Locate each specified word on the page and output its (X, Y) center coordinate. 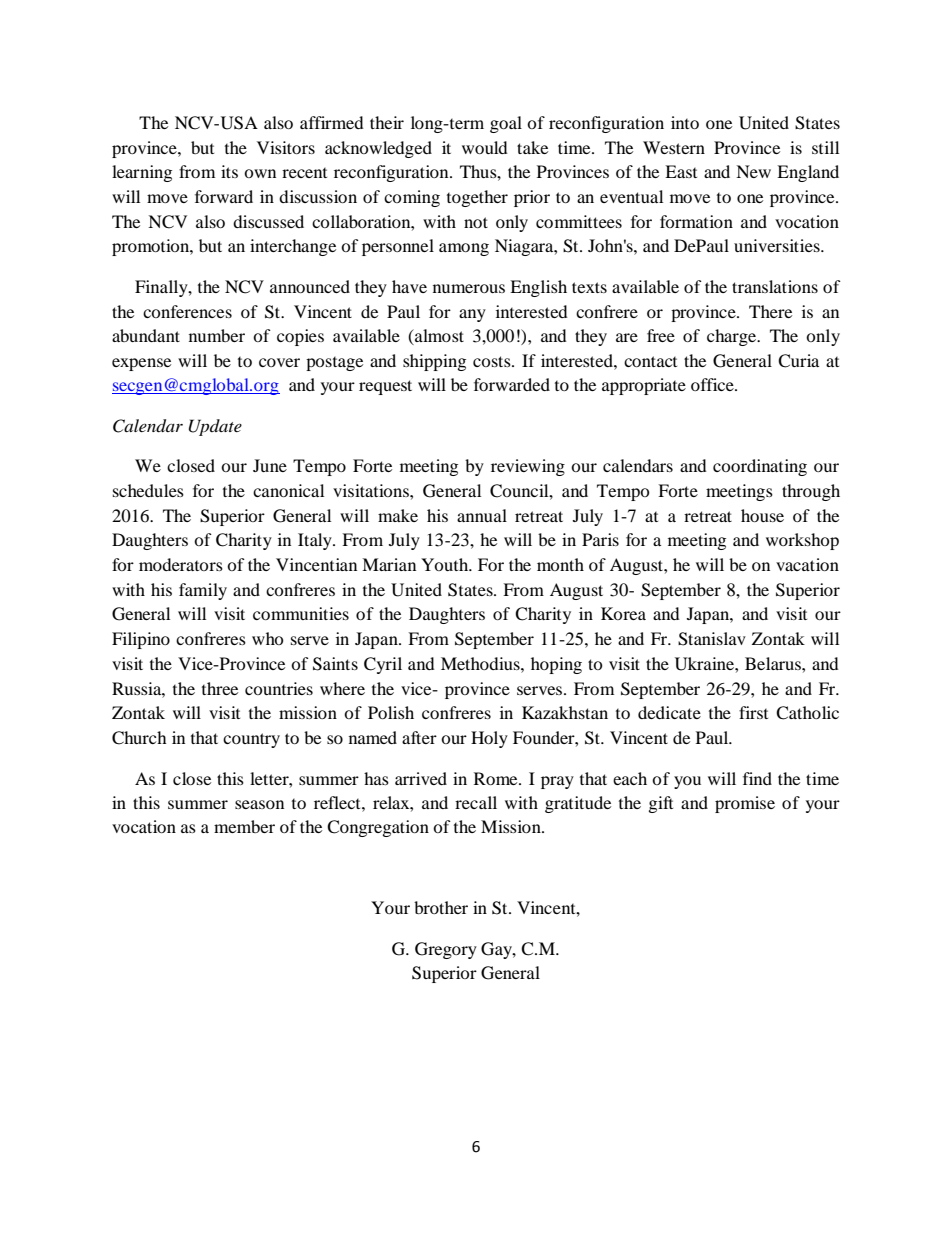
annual (482, 515)
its (229, 171)
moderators (181, 564)
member (244, 826)
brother (441, 907)
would (485, 147)
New (753, 171)
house (762, 515)
